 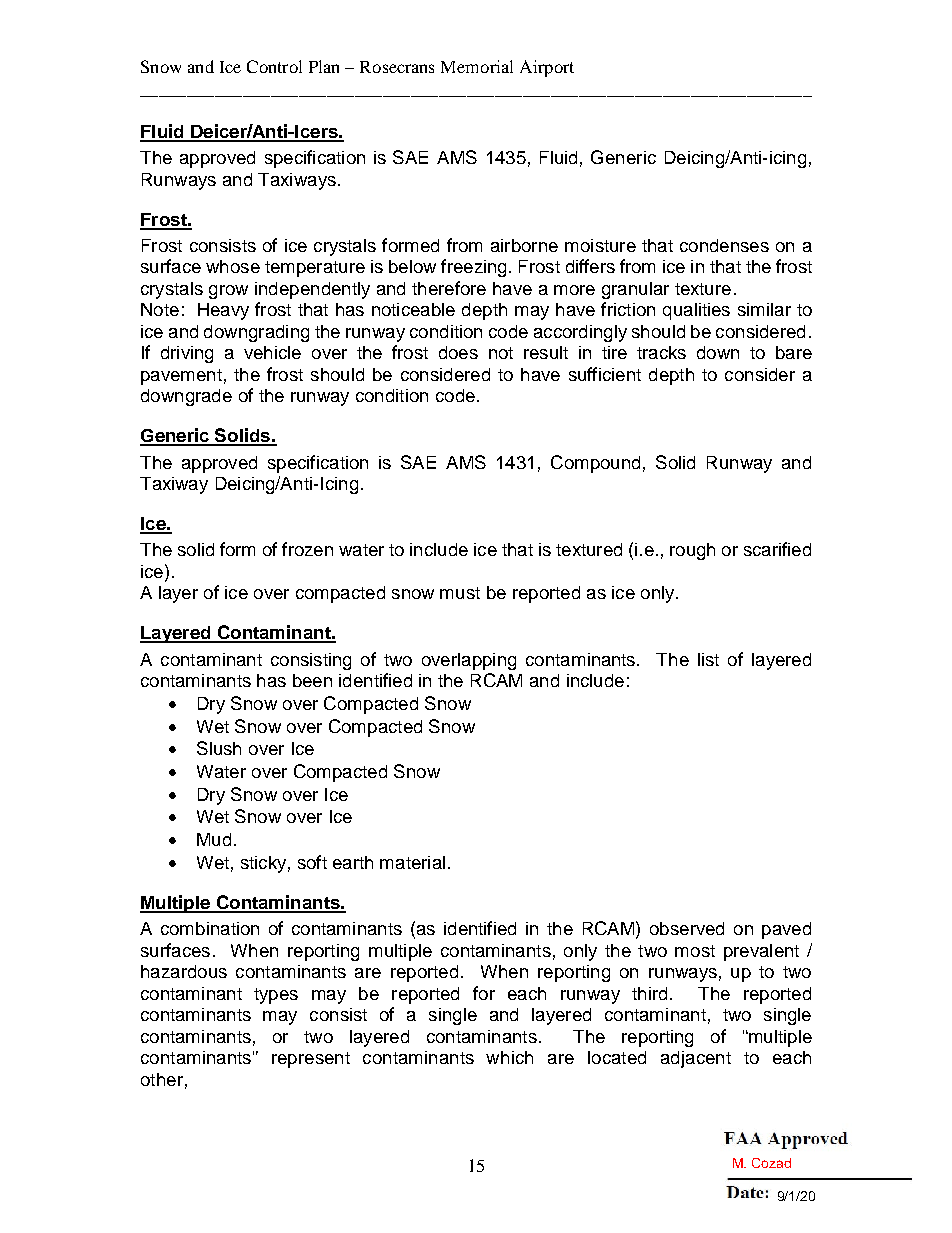 What do you see at coordinates (274, 66) in the screenshot?
I see `Control` at bounding box center [274, 66].
